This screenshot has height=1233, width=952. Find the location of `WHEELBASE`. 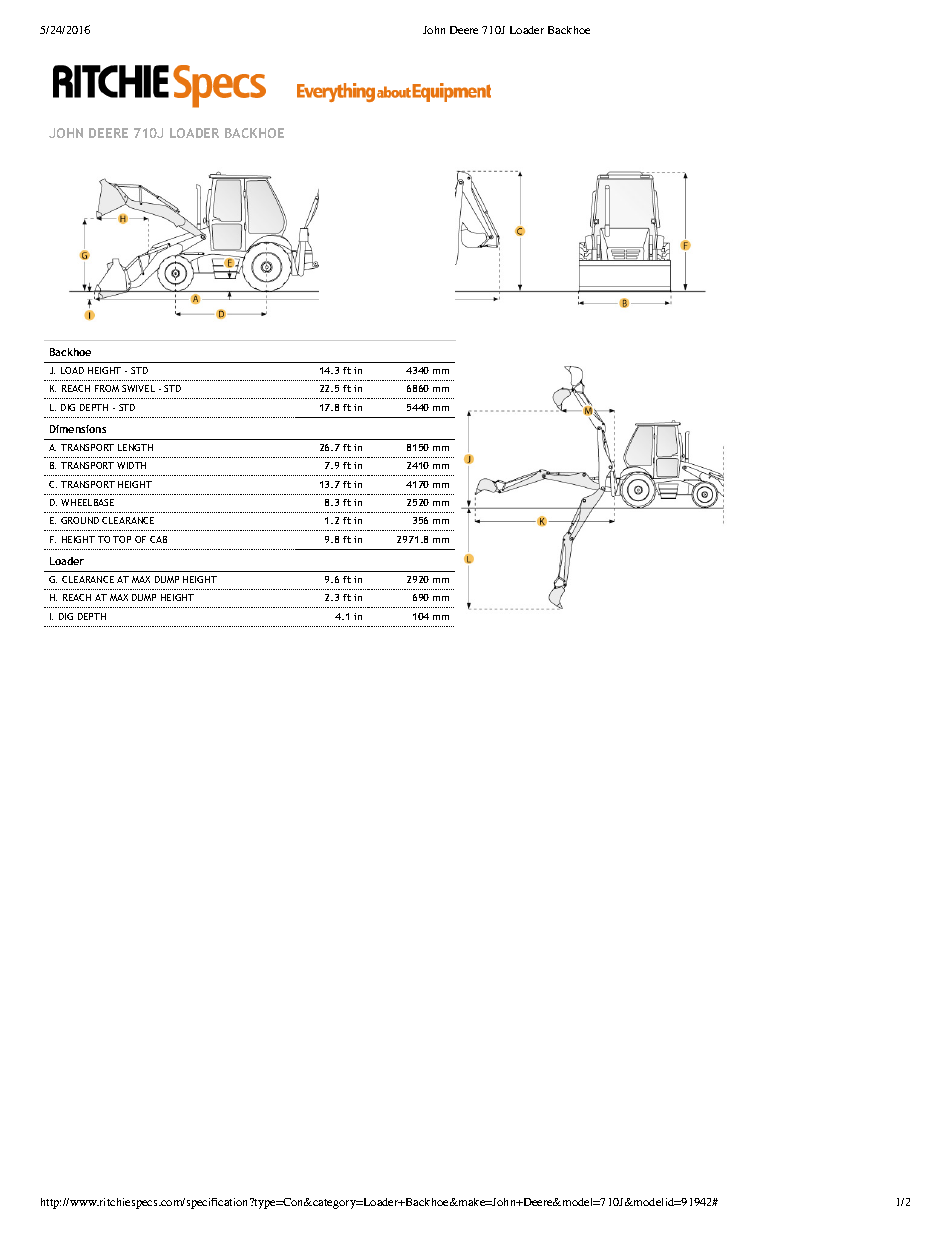

WHEELBASE is located at coordinates (87, 502).
